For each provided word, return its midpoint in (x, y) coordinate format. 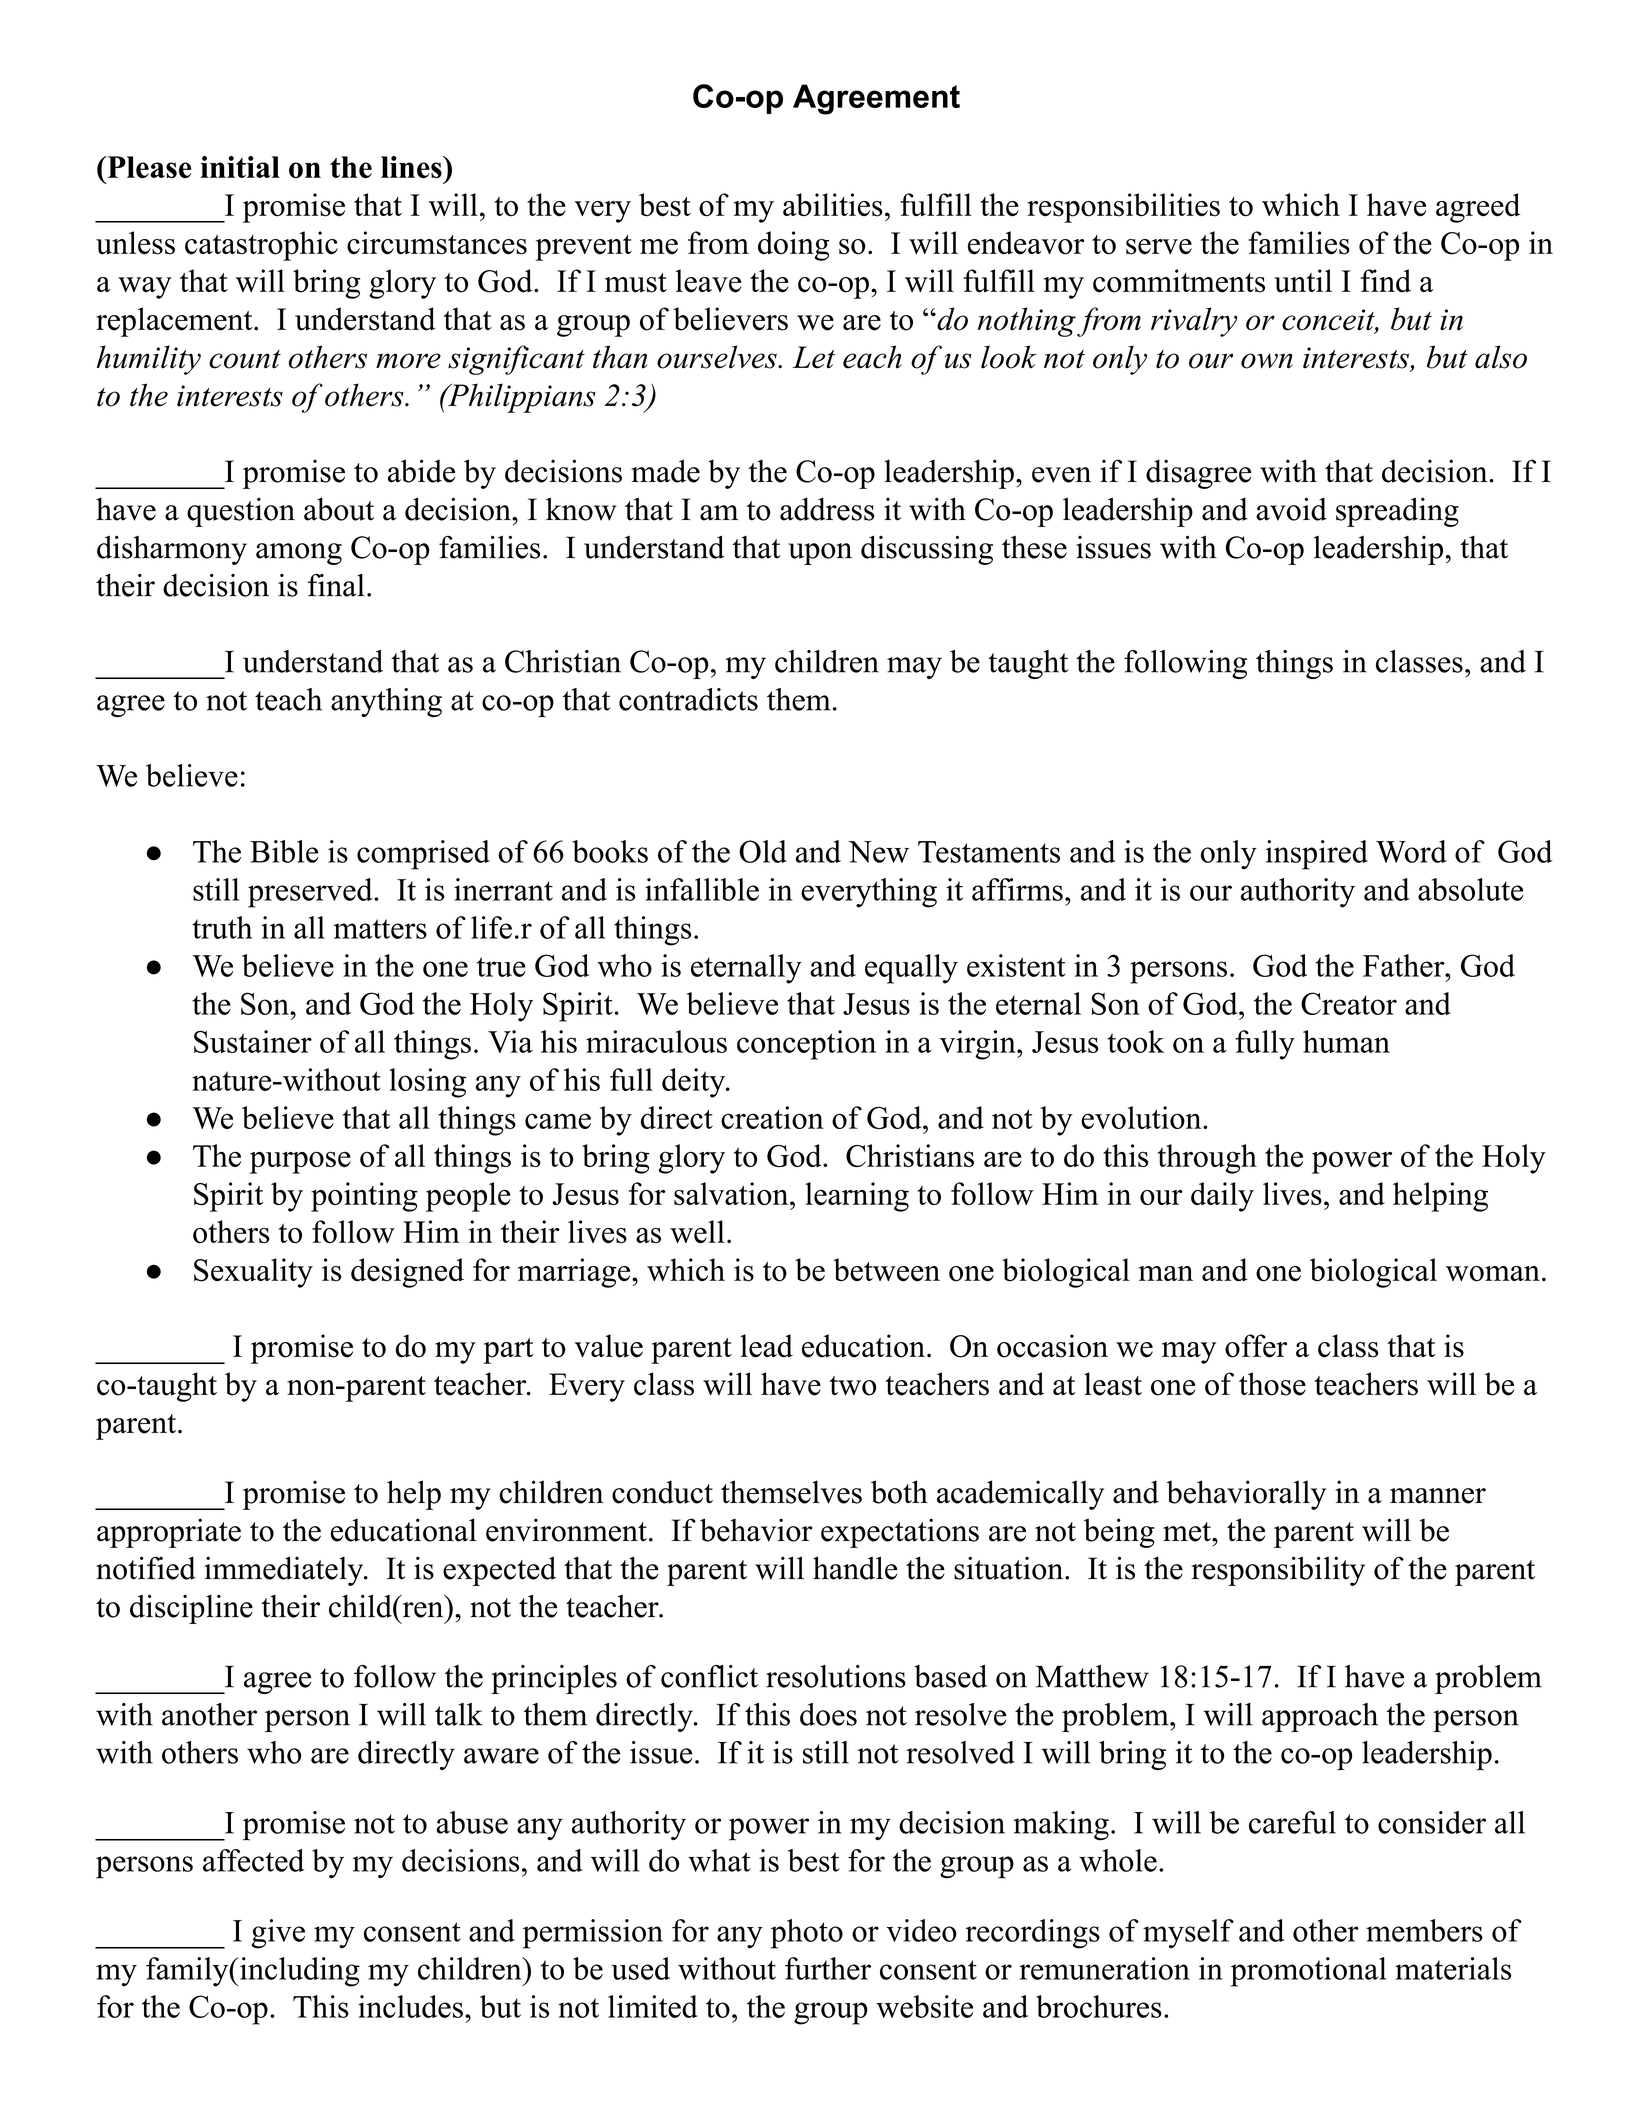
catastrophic (261, 246)
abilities (833, 205)
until (1303, 281)
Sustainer (253, 1041)
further (828, 1968)
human (1346, 1041)
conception (806, 1045)
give (278, 1934)
